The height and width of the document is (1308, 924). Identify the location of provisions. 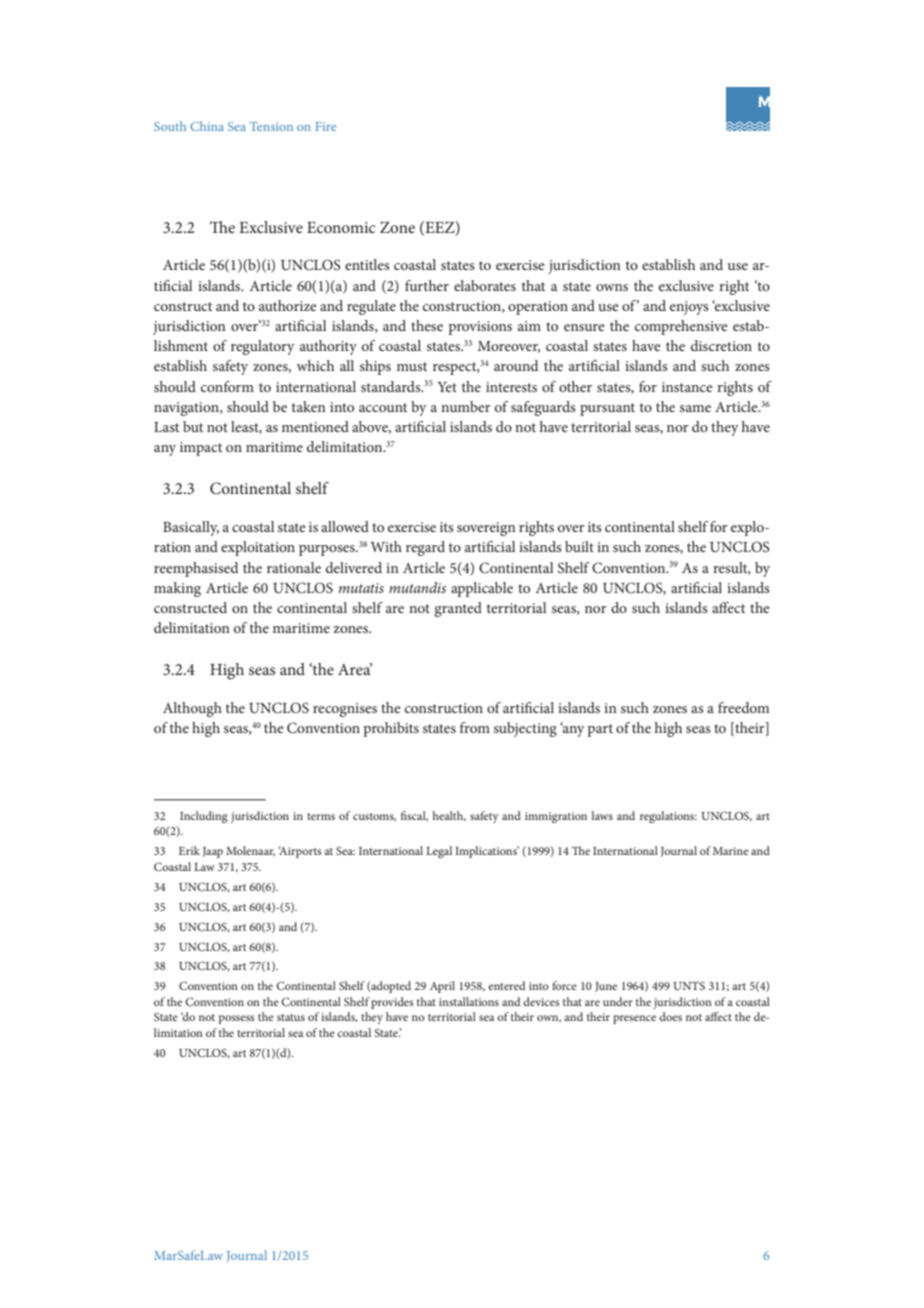
(480, 328).
